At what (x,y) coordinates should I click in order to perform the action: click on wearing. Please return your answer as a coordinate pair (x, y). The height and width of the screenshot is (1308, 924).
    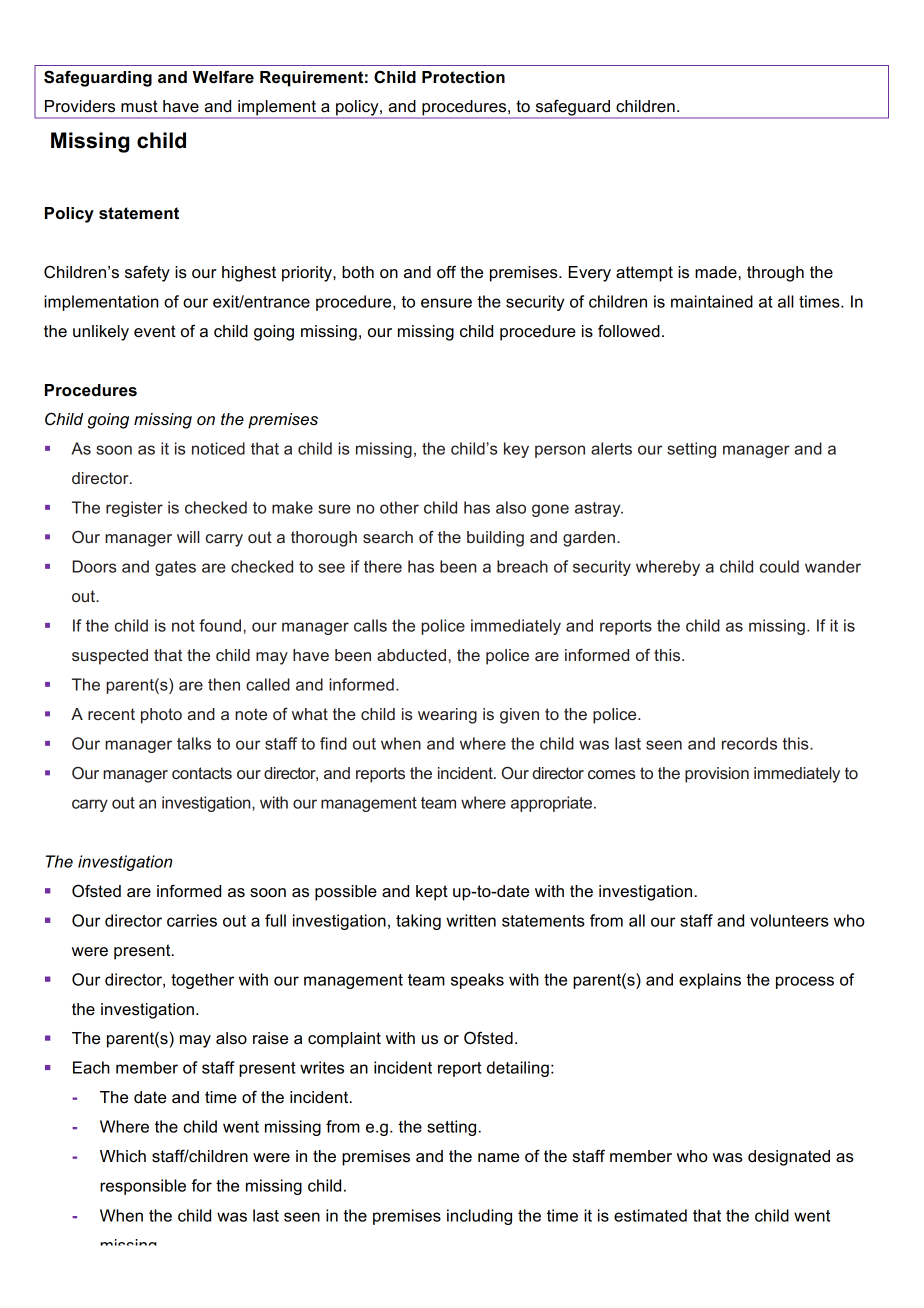
    Looking at the image, I should click on (447, 716).
